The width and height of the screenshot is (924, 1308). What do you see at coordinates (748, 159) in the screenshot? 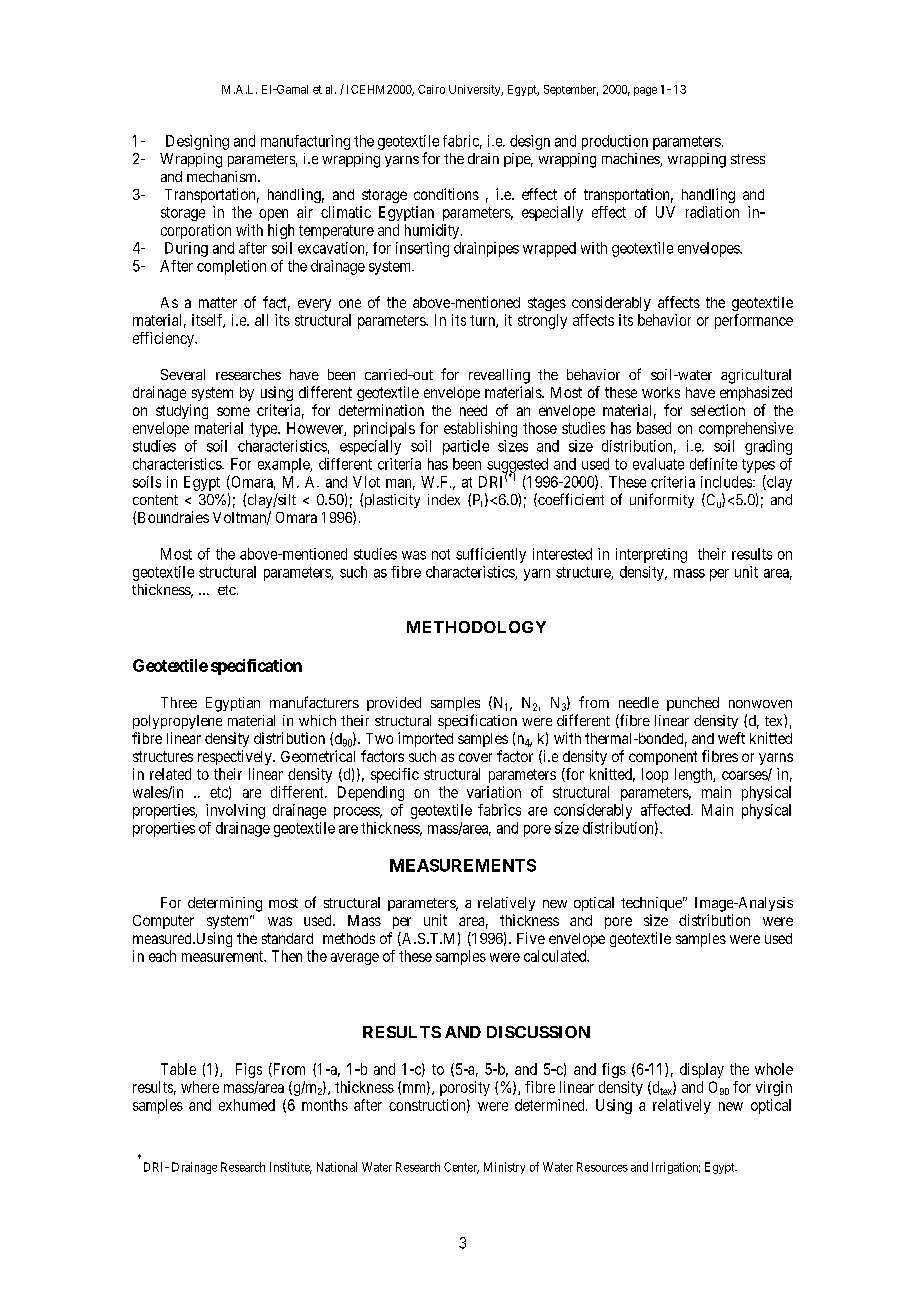
I see `stress` at bounding box center [748, 159].
